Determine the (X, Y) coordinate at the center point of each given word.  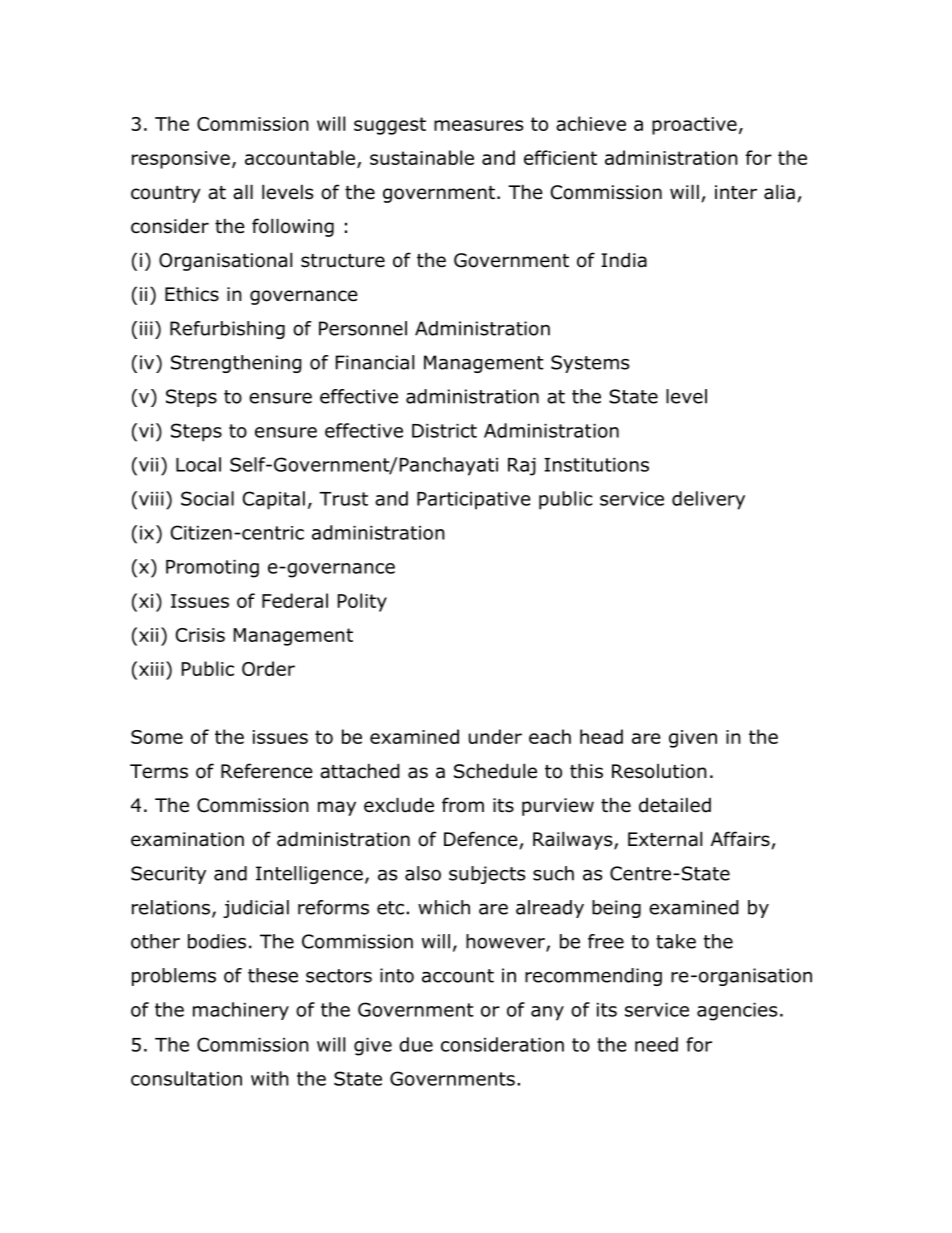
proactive (694, 126)
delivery (708, 500)
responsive (181, 160)
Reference (267, 771)
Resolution (659, 771)
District (444, 431)
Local (198, 464)
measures (478, 125)
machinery (241, 1011)
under (495, 736)
